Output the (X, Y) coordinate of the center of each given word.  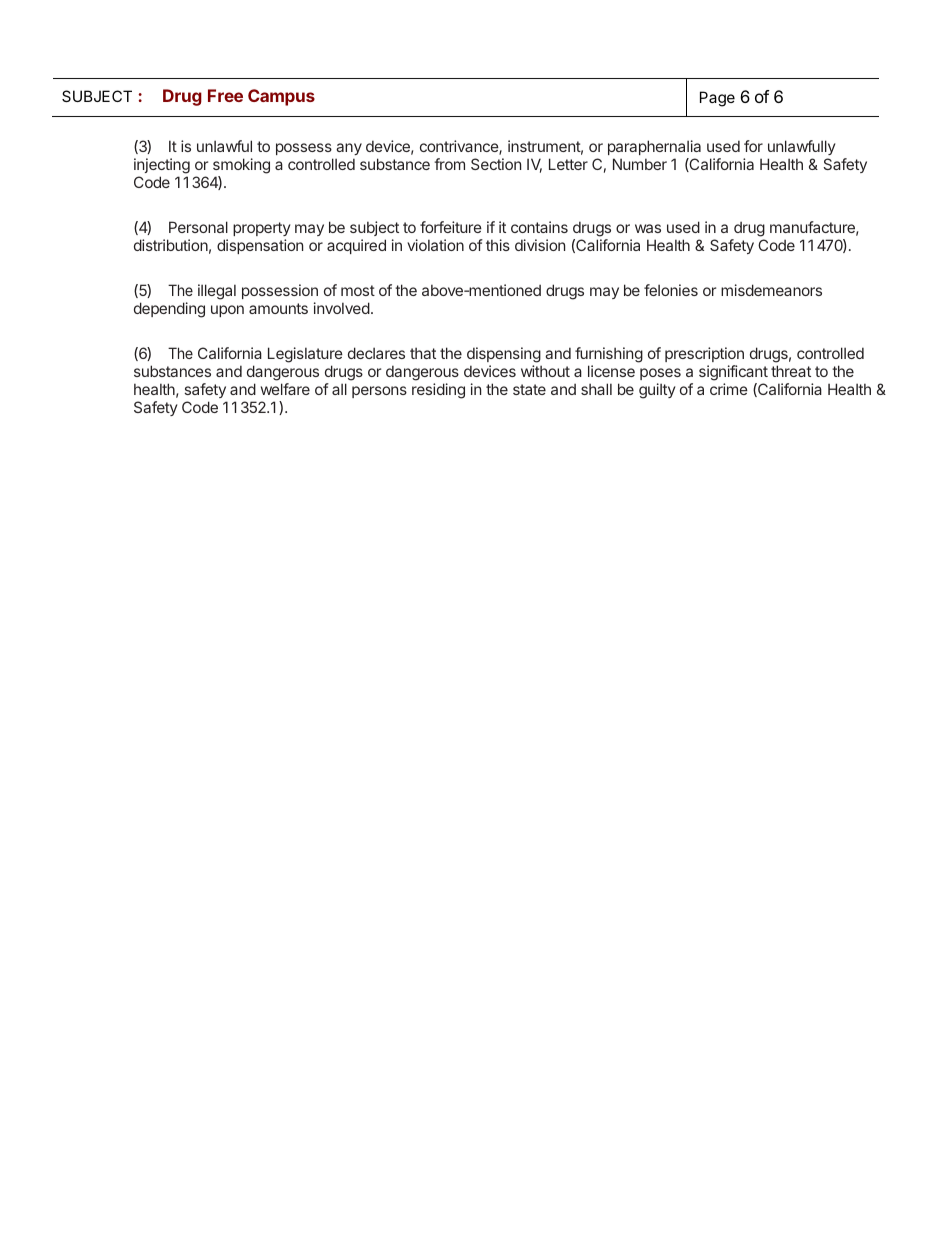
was (648, 228)
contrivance (460, 147)
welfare (285, 389)
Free (225, 95)
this (498, 245)
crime (729, 389)
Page (717, 99)
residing (438, 391)
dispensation (260, 246)
